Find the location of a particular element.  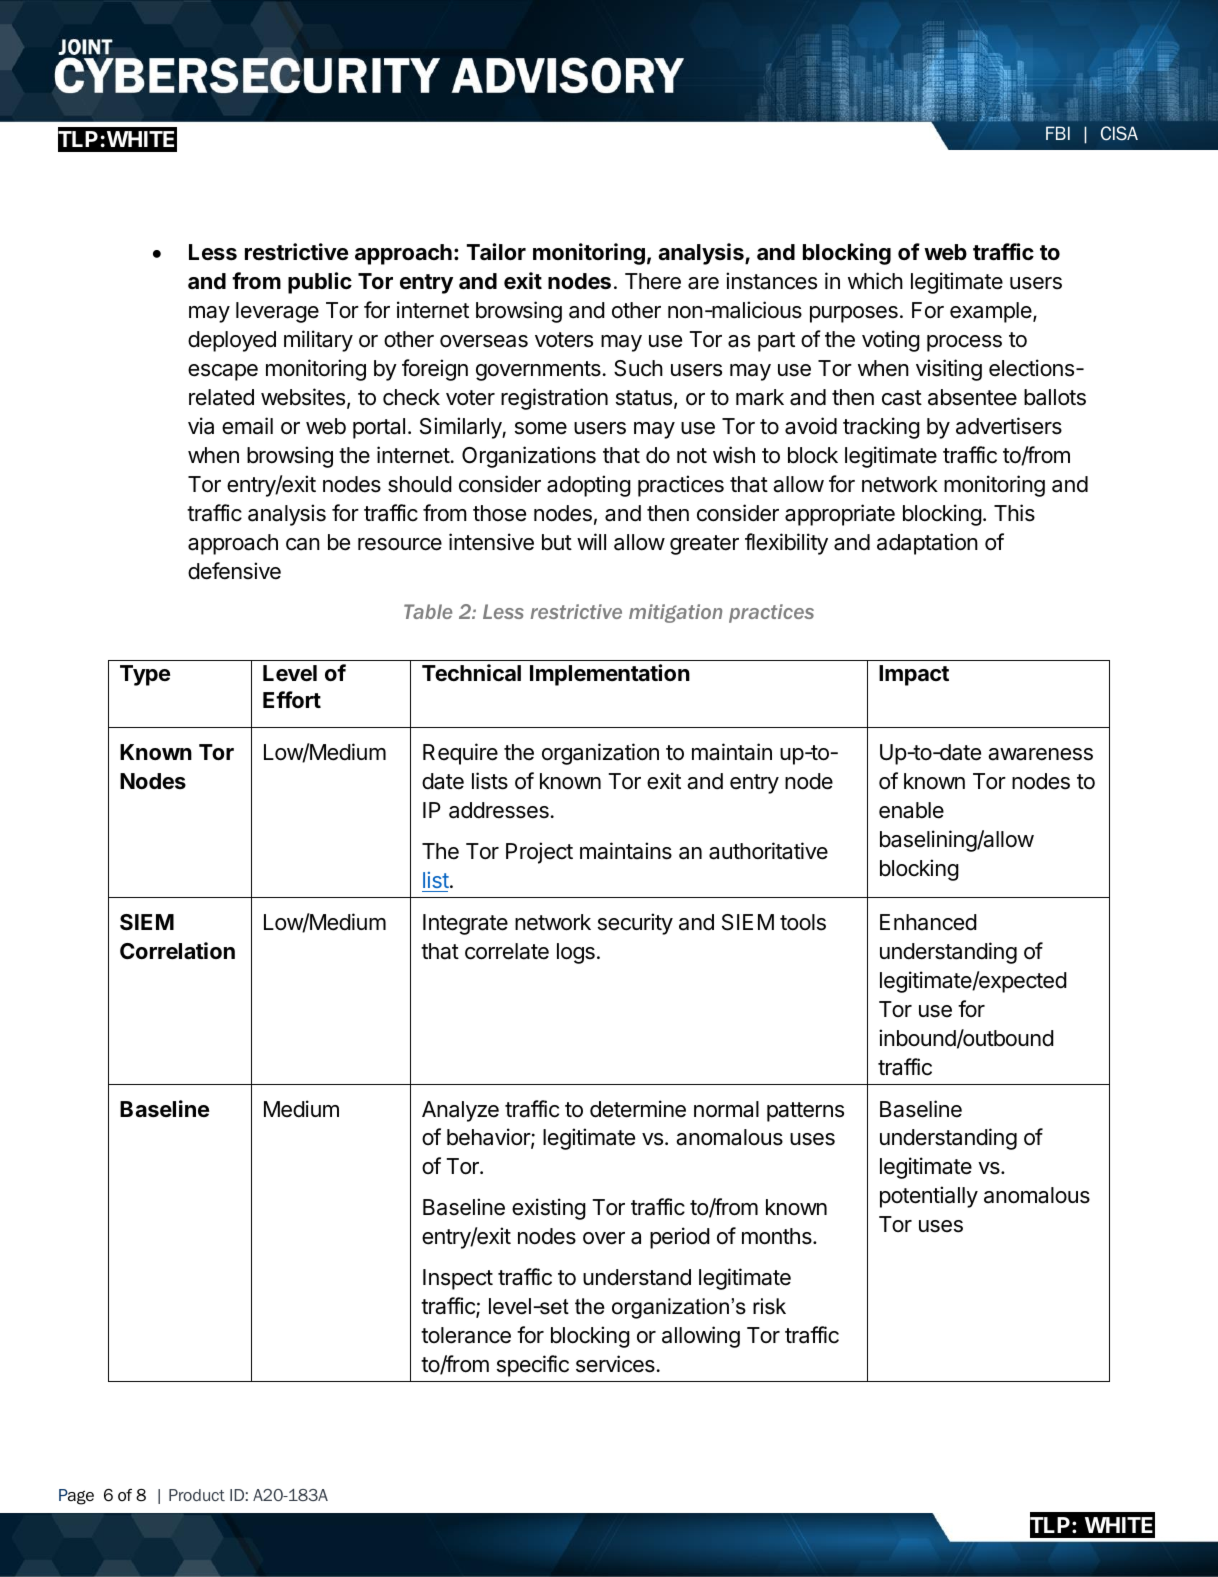

enable is located at coordinates (911, 810).
